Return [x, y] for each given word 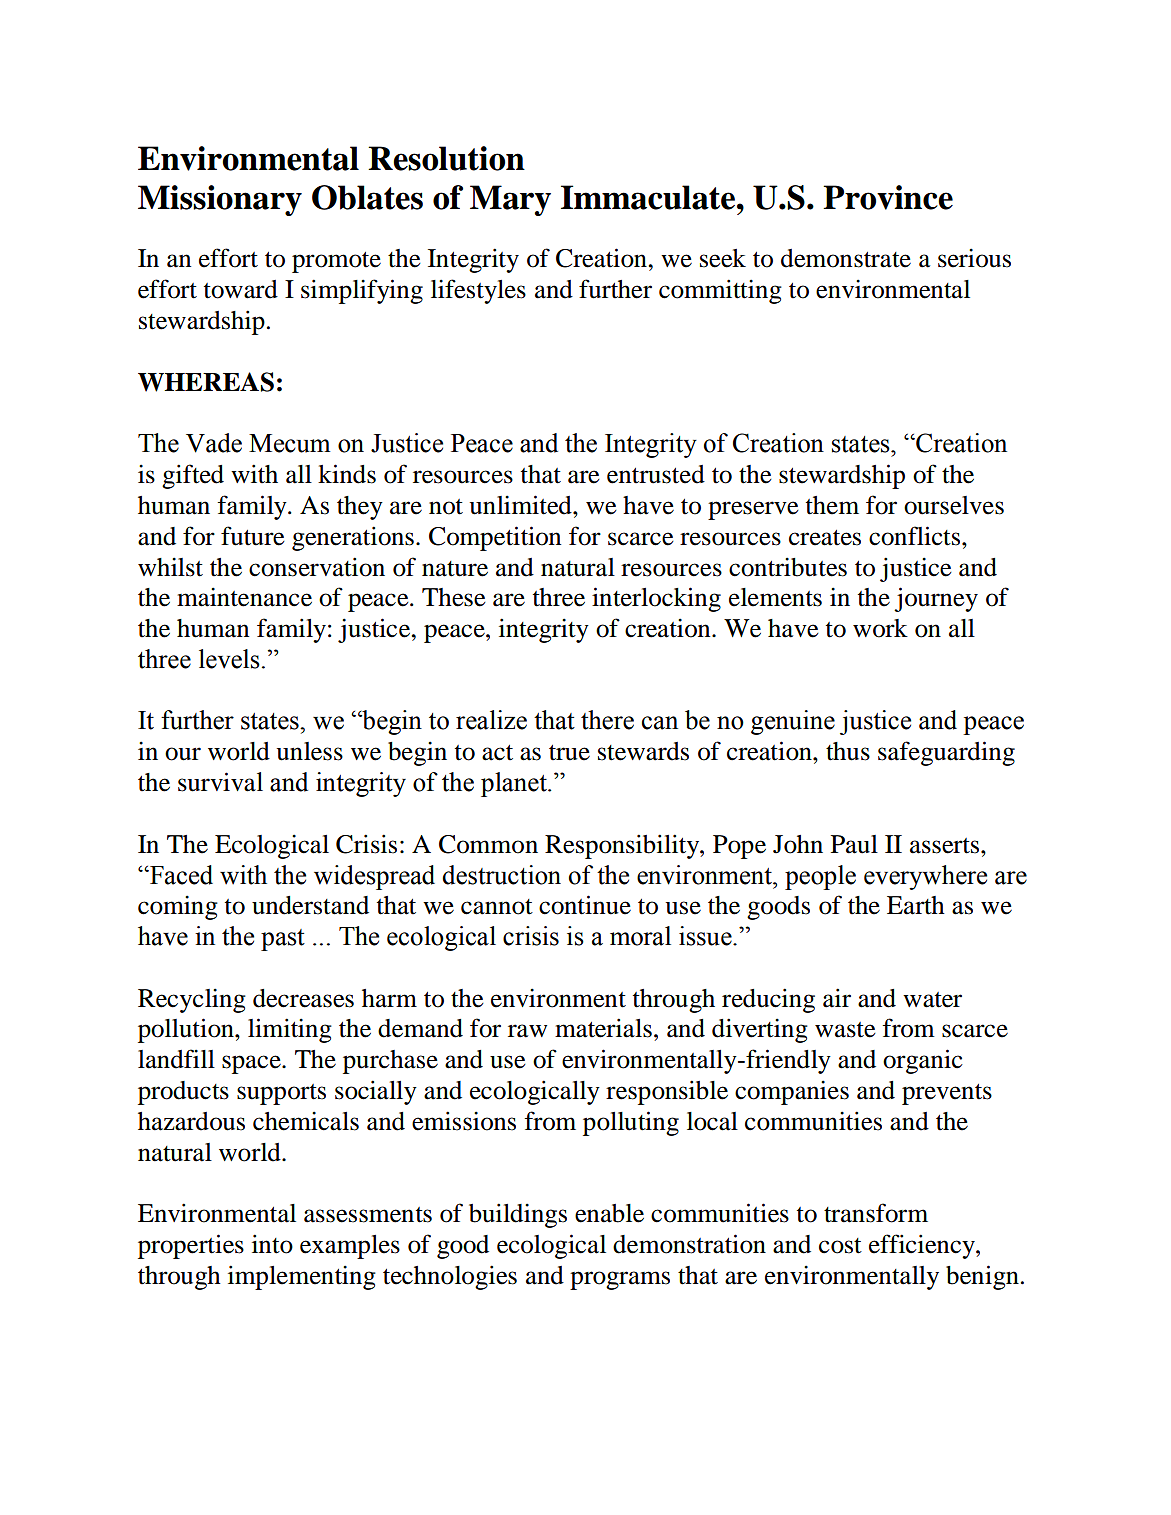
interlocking [656, 599]
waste [845, 1030]
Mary [510, 200]
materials [603, 1028]
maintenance [244, 597]
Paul [854, 844]
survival [220, 782]
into [272, 1244]
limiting [290, 1030]
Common [488, 844]
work [880, 628]
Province [888, 197]
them [832, 505]
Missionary [220, 200]
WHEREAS [206, 382]
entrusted [656, 474]
